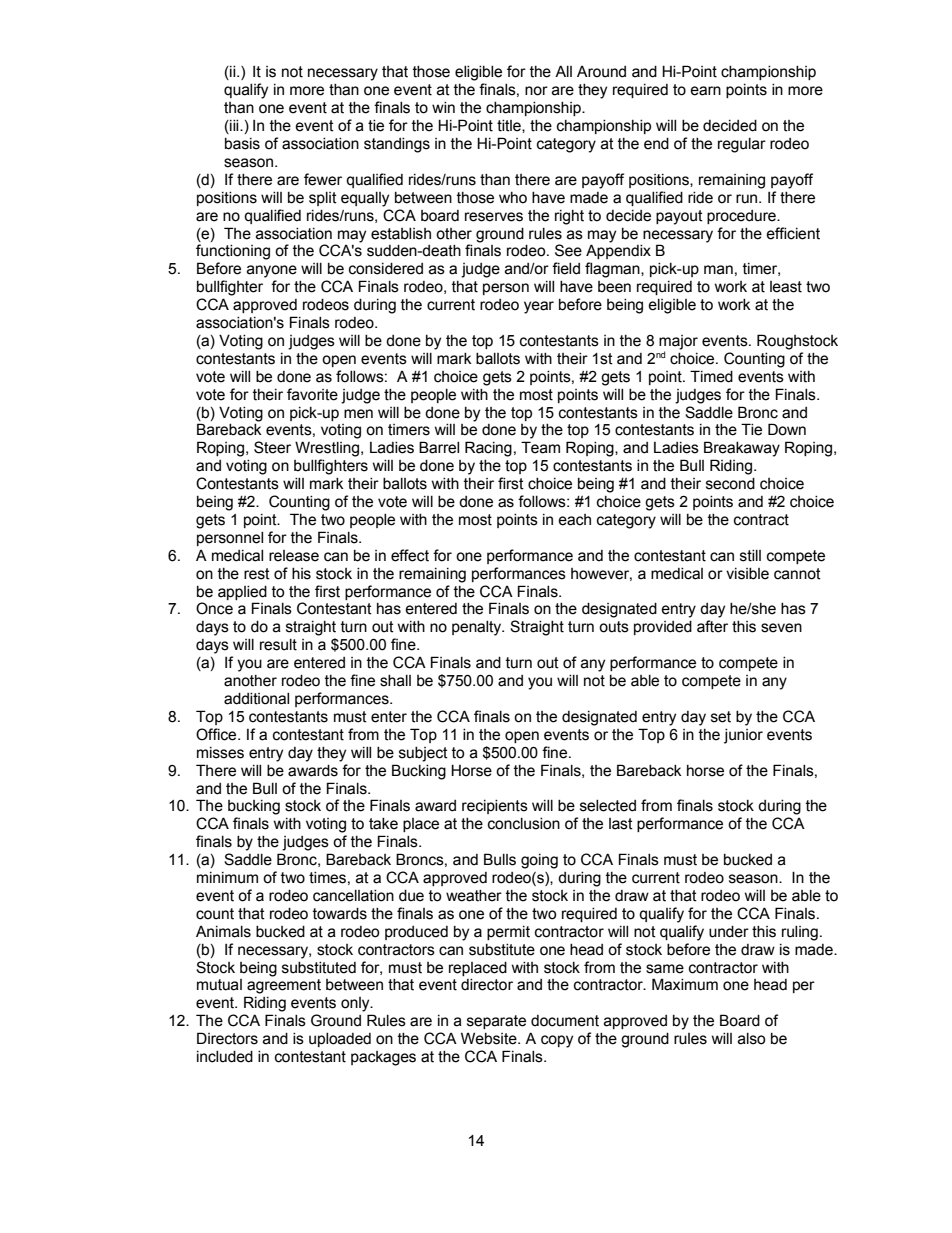 The height and width of the screenshot is (1233, 952). Describe the element at coordinates (705, 91) in the screenshot. I see `earn` at that location.
